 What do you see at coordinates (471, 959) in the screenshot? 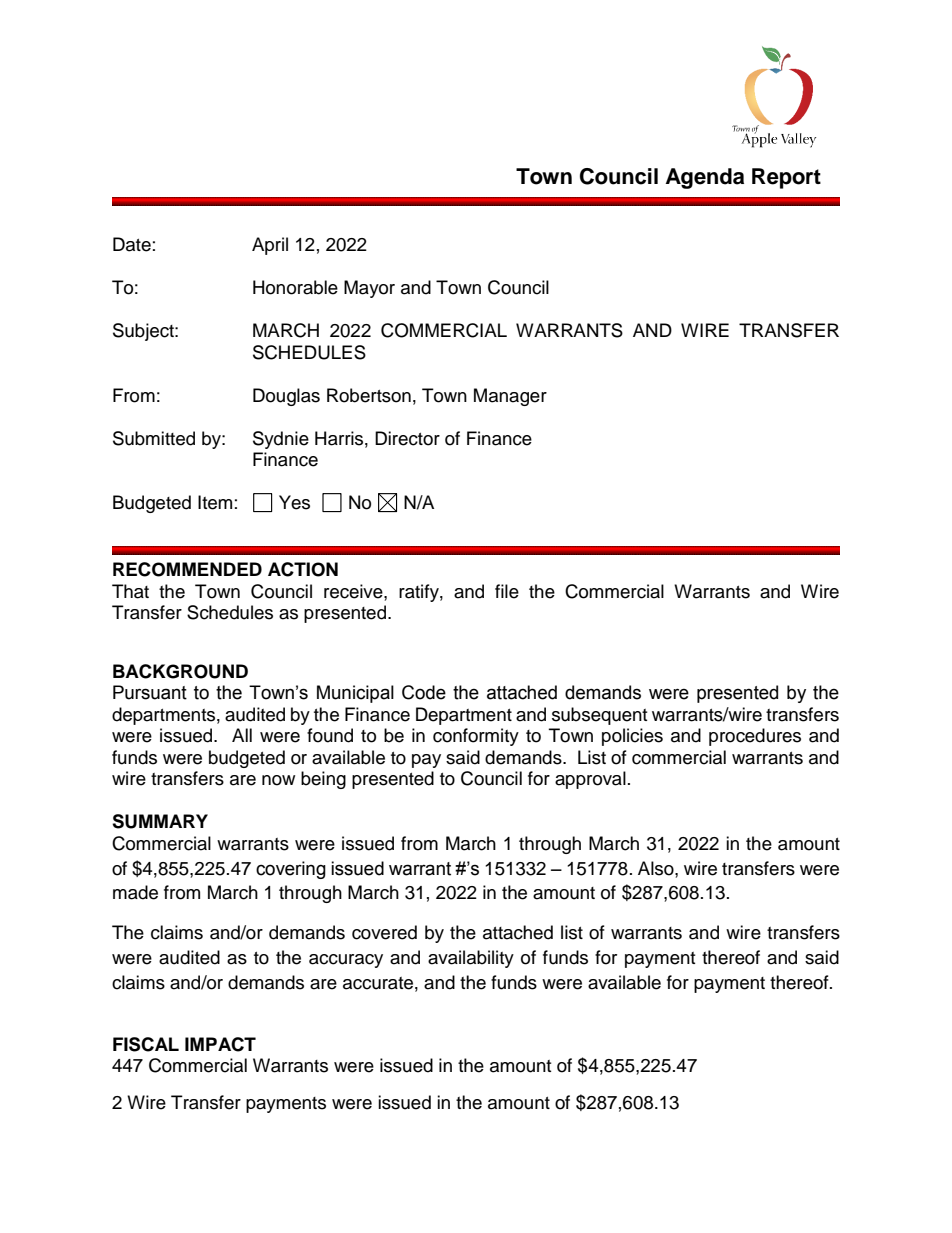
I see `availability` at bounding box center [471, 959].
